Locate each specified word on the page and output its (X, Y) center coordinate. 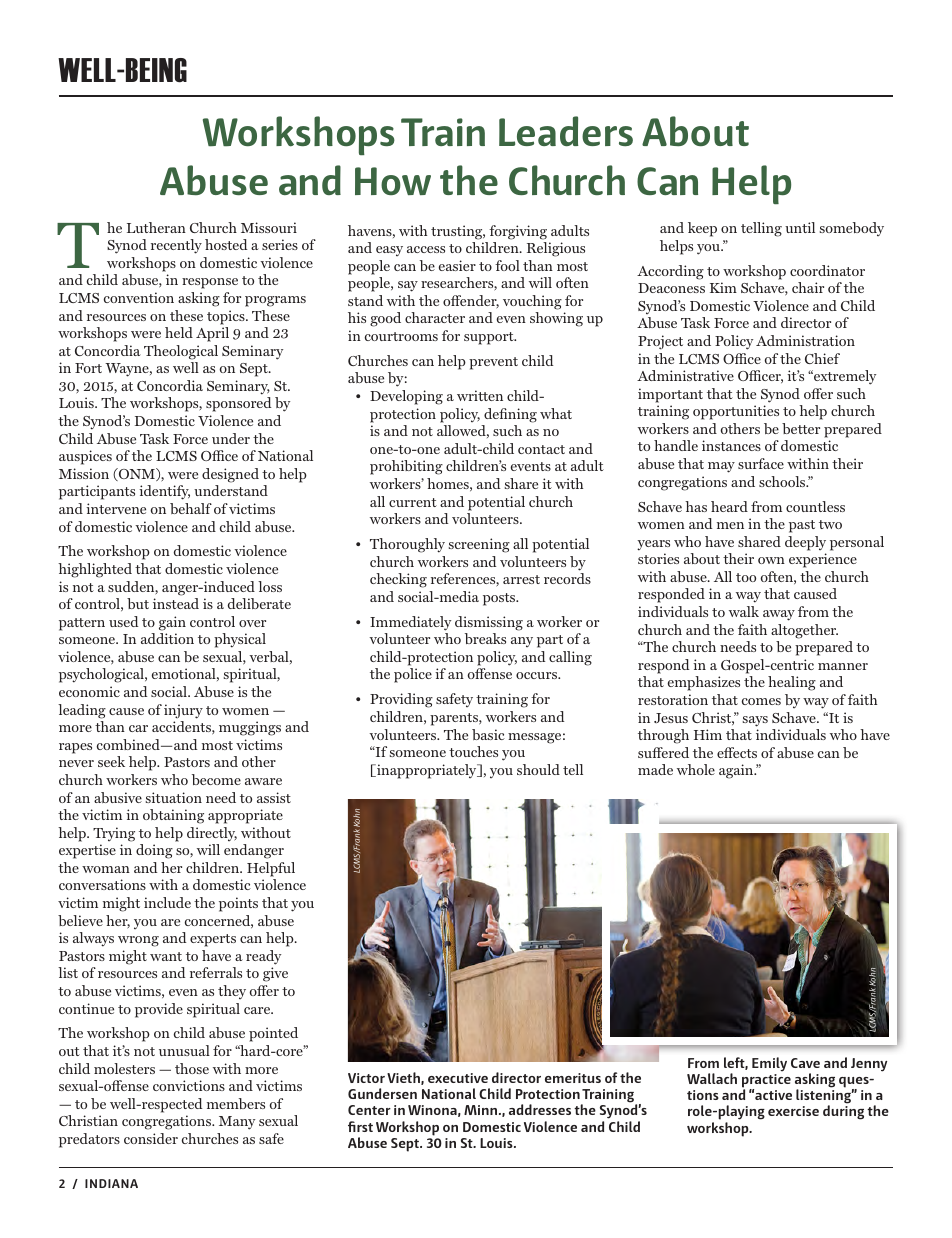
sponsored (238, 404)
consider (151, 1138)
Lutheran (156, 227)
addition (167, 638)
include (167, 902)
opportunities (736, 412)
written (480, 395)
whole (696, 769)
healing (792, 683)
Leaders (566, 131)
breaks (485, 638)
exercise (793, 1111)
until (800, 227)
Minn (482, 1110)
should (538, 769)
